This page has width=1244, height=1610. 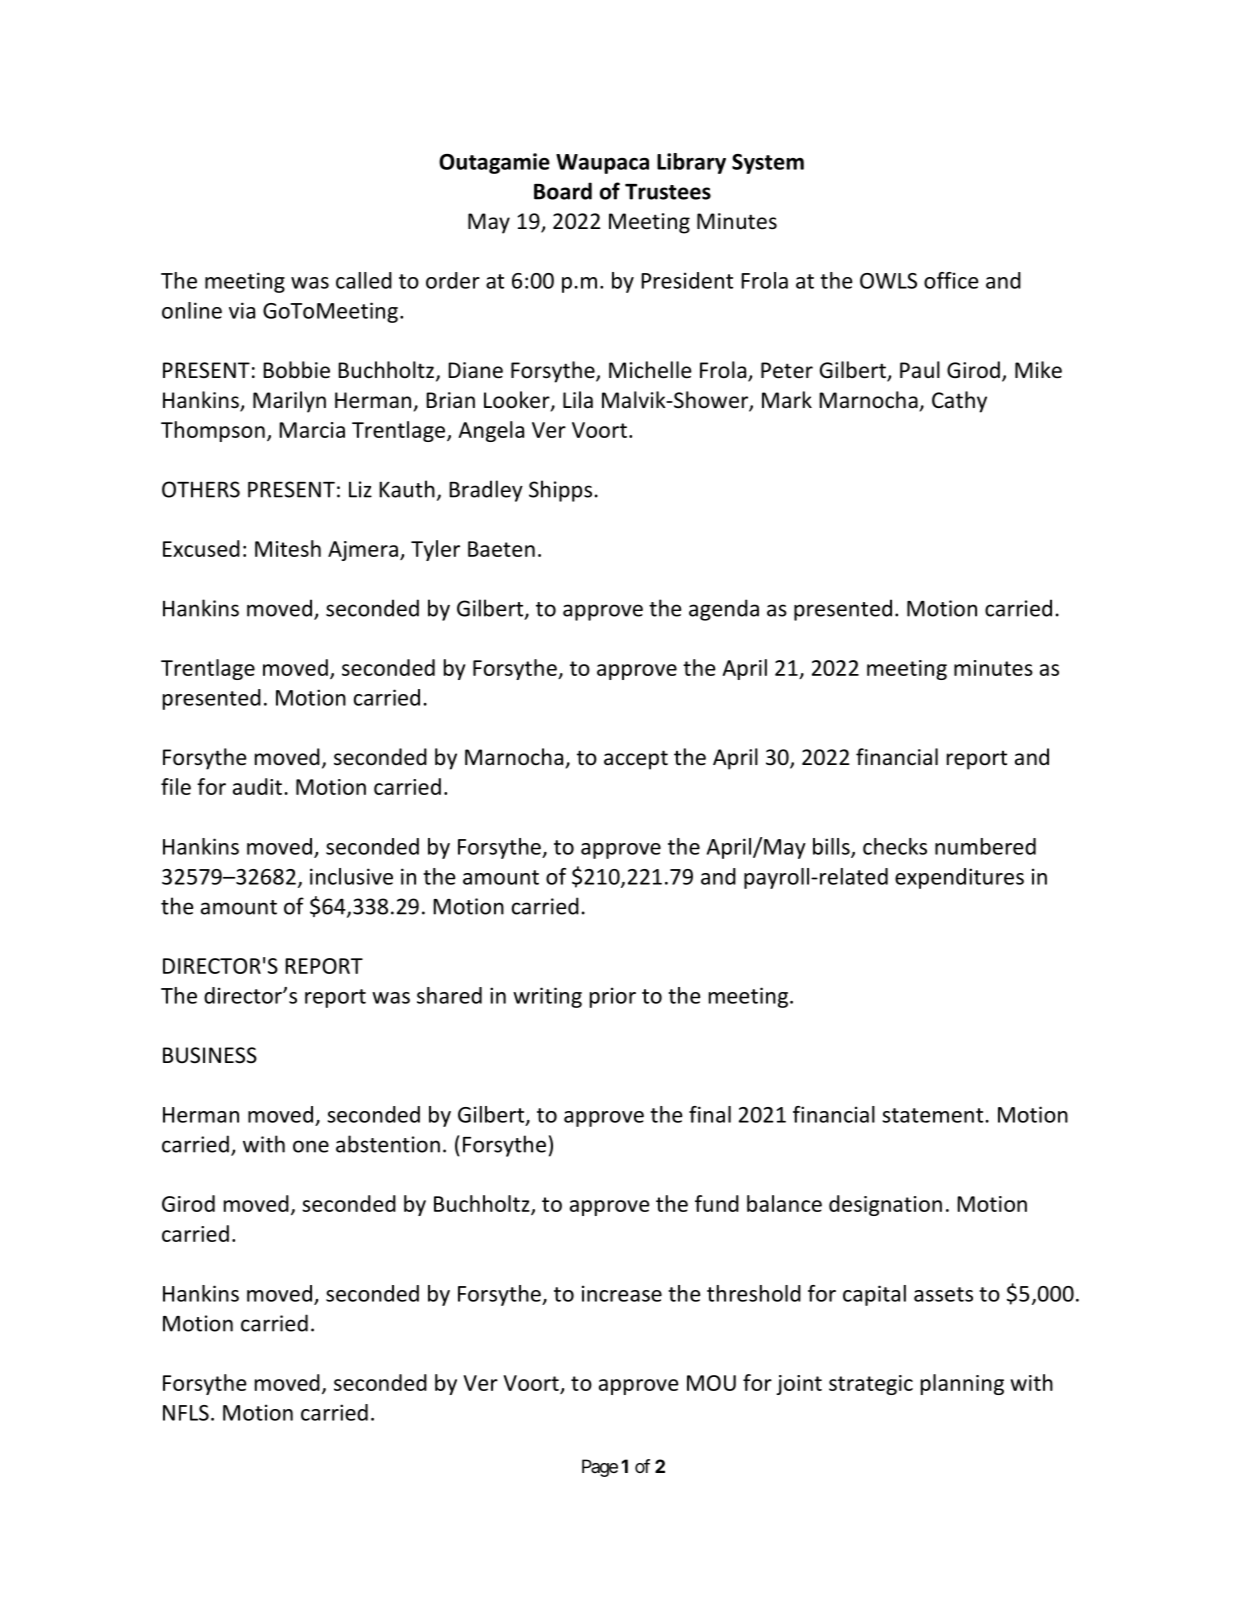 I want to click on checks, so click(x=895, y=846).
